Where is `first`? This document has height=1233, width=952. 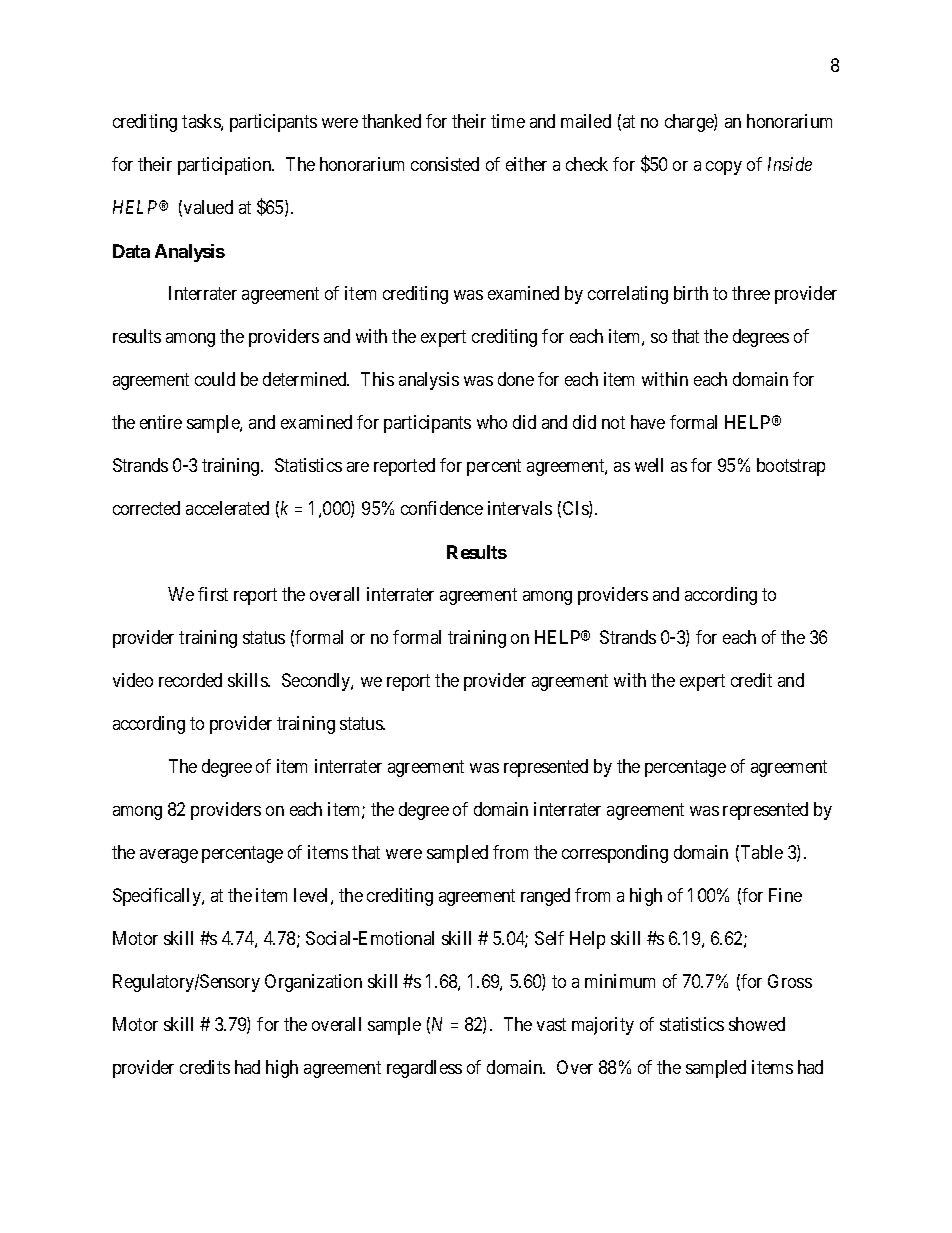
first is located at coordinates (213, 594).
